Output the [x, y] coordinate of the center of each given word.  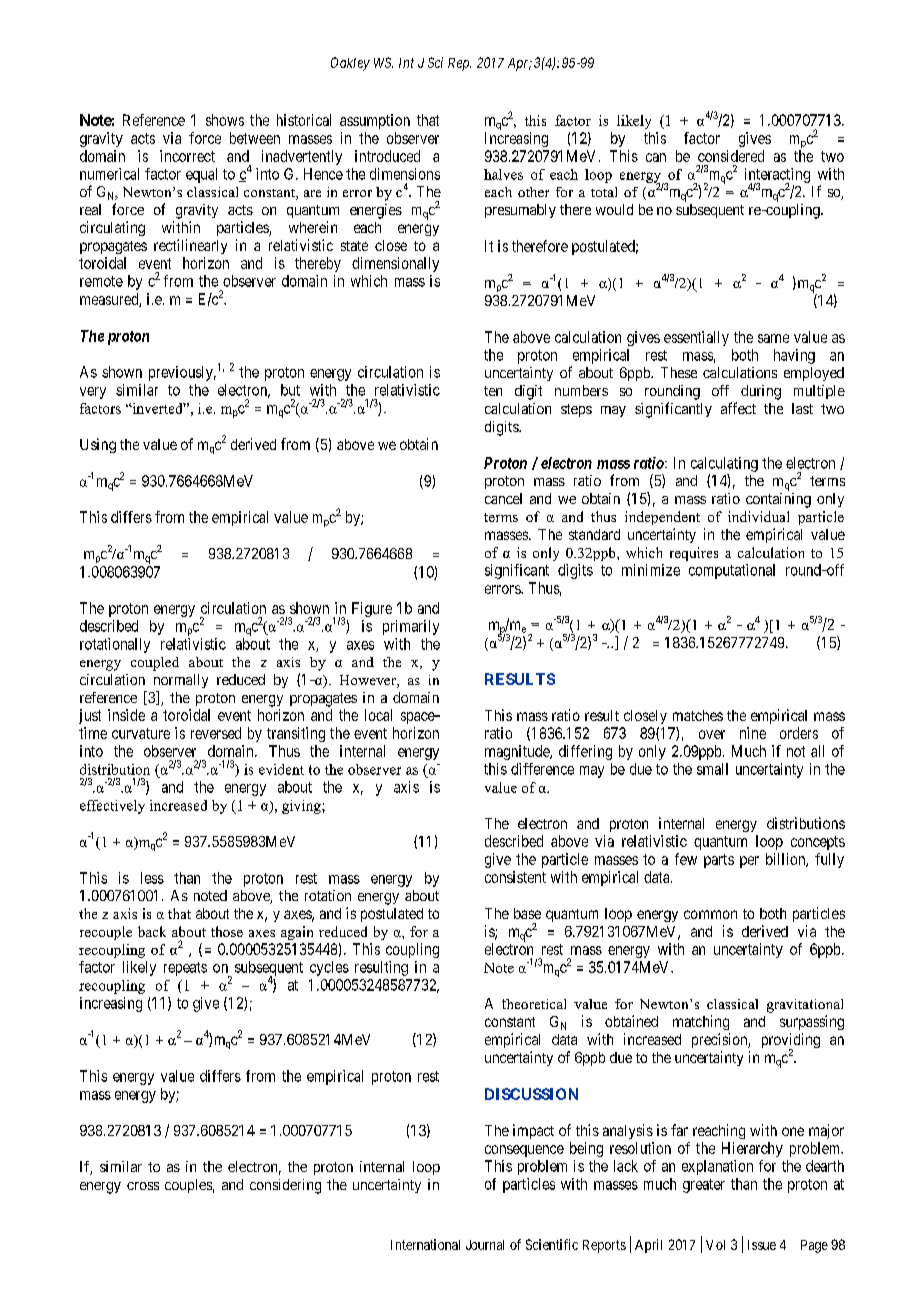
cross [143, 1186]
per [749, 862]
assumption [375, 121]
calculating [724, 464]
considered [731, 156]
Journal [485, 1245]
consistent [515, 877]
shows [225, 120]
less [152, 878]
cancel [503, 498]
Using [98, 445]
